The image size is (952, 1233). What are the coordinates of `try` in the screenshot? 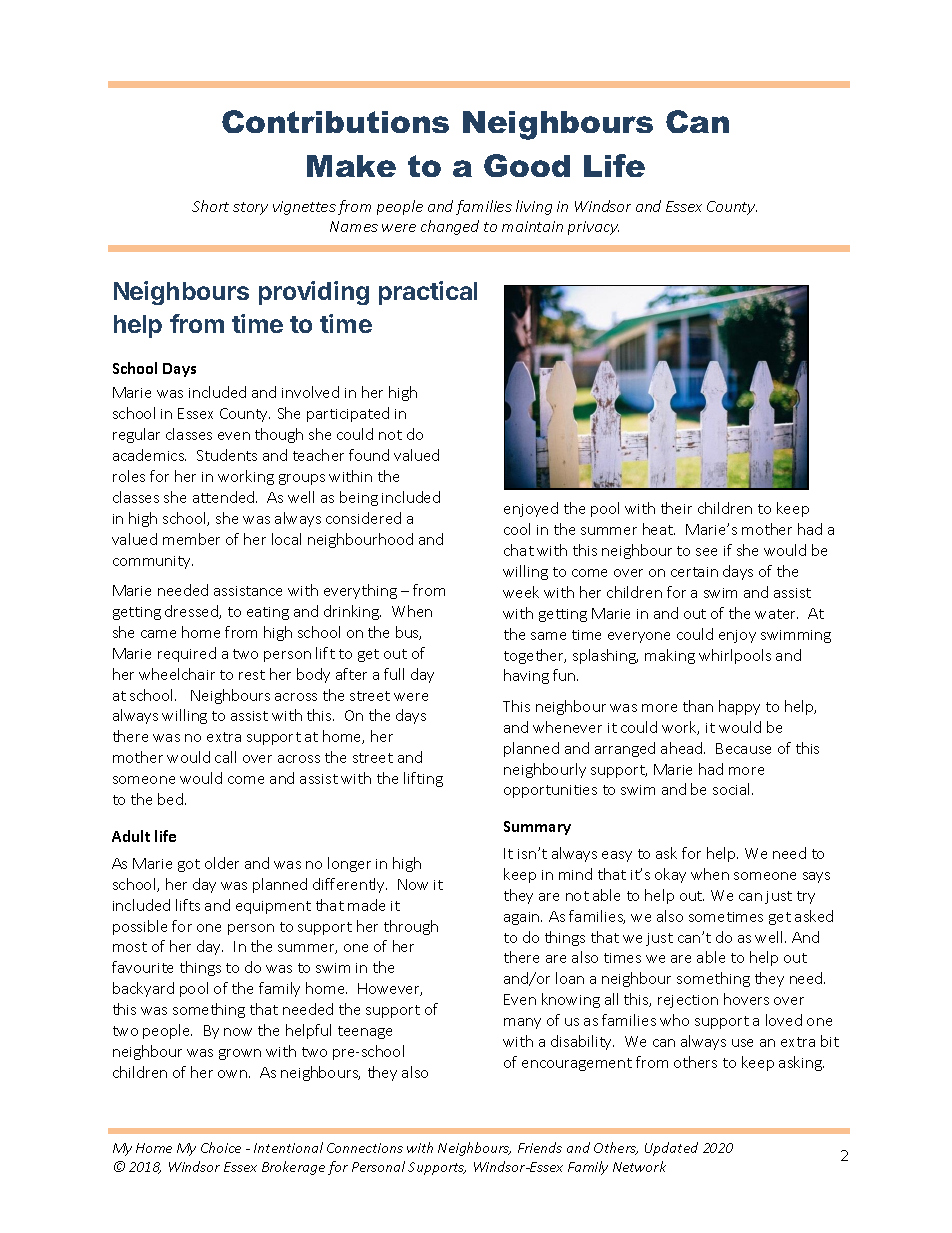 It's located at (806, 897).
